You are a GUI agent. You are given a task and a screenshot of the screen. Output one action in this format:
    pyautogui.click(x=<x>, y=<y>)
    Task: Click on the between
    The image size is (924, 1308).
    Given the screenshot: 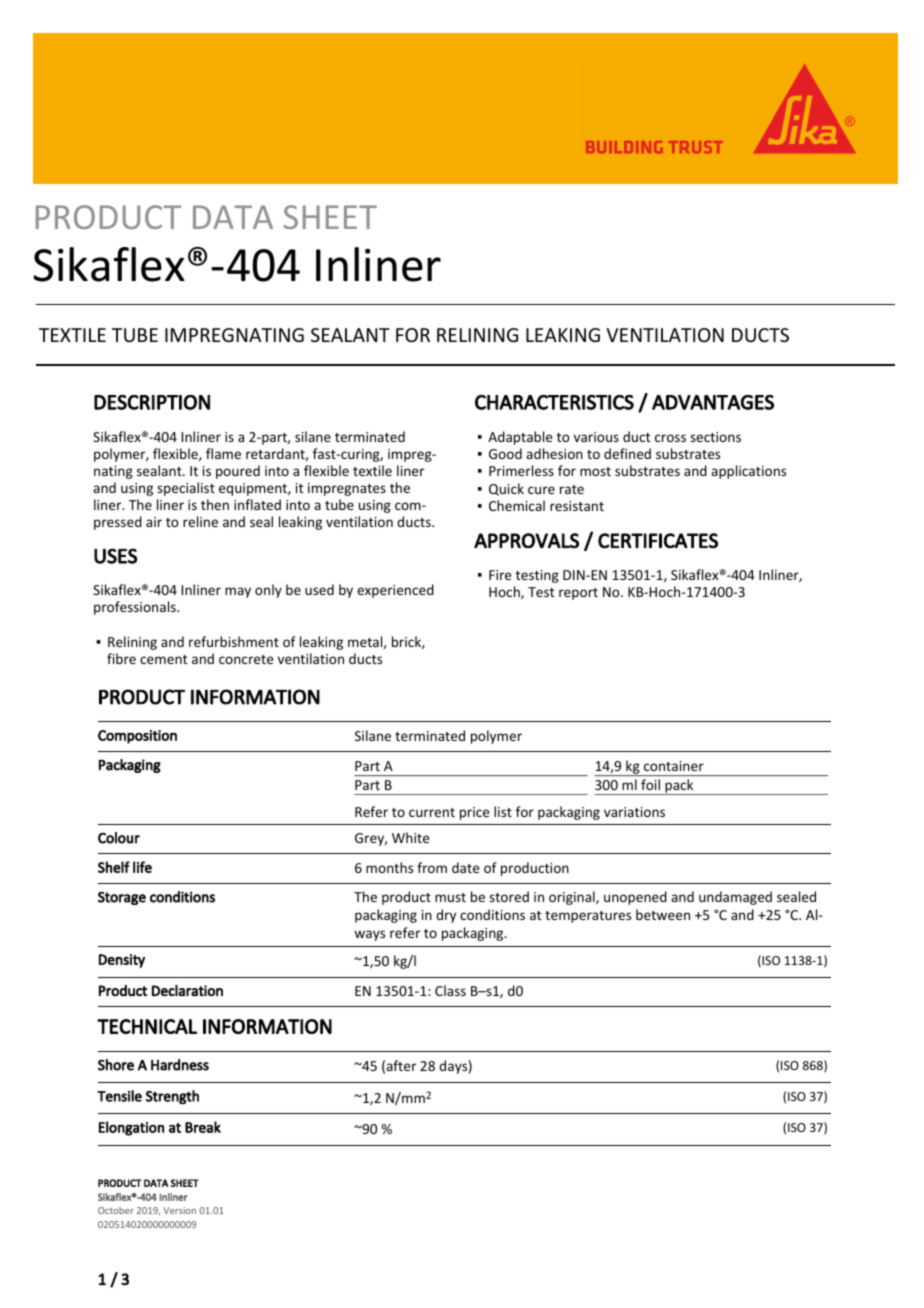 What is the action you would take?
    pyautogui.click(x=663, y=914)
